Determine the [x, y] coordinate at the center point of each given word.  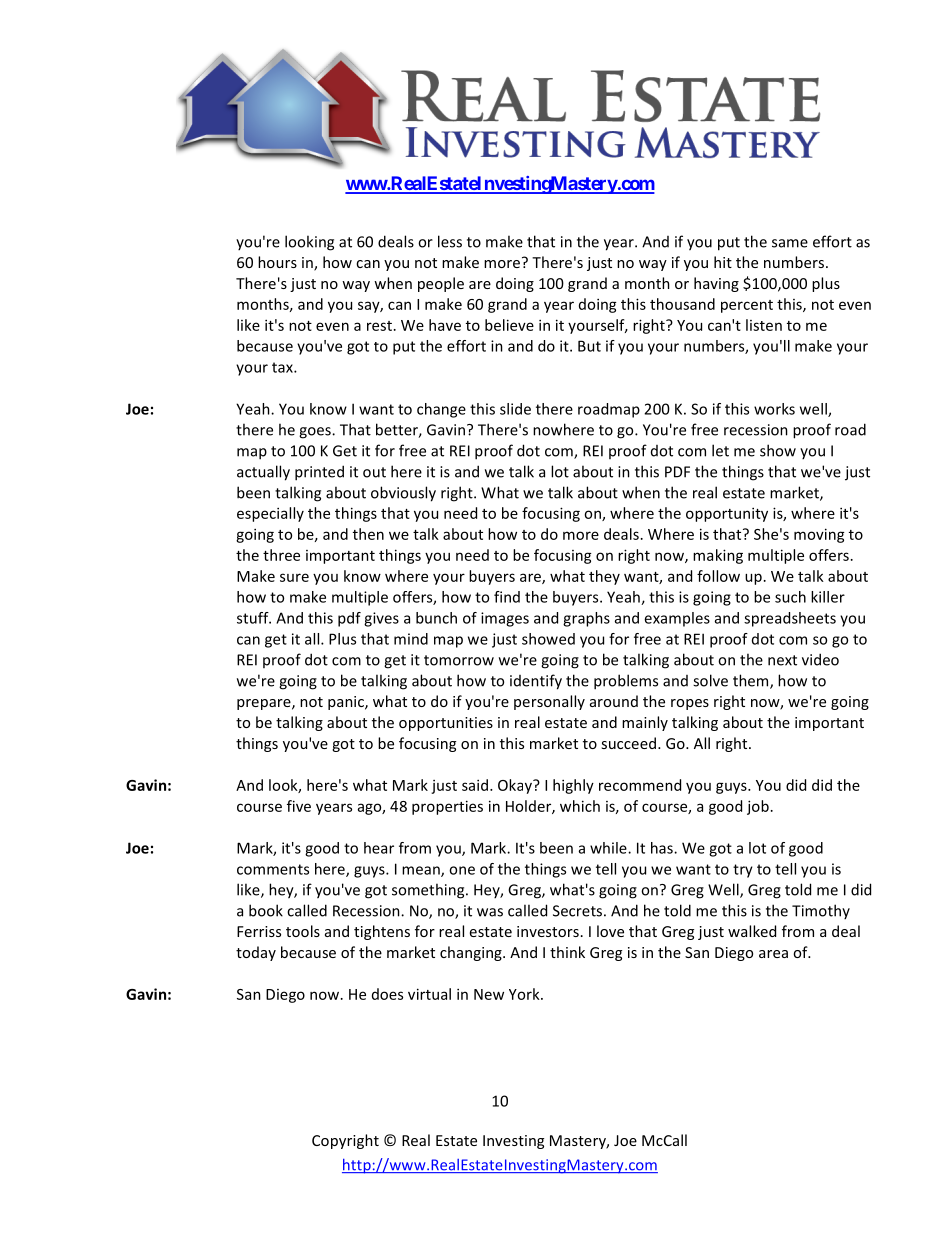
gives [381, 619]
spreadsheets [790, 619]
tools [303, 931]
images [505, 619]
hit [723, 262]
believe [509, 325]
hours [277, 262]
